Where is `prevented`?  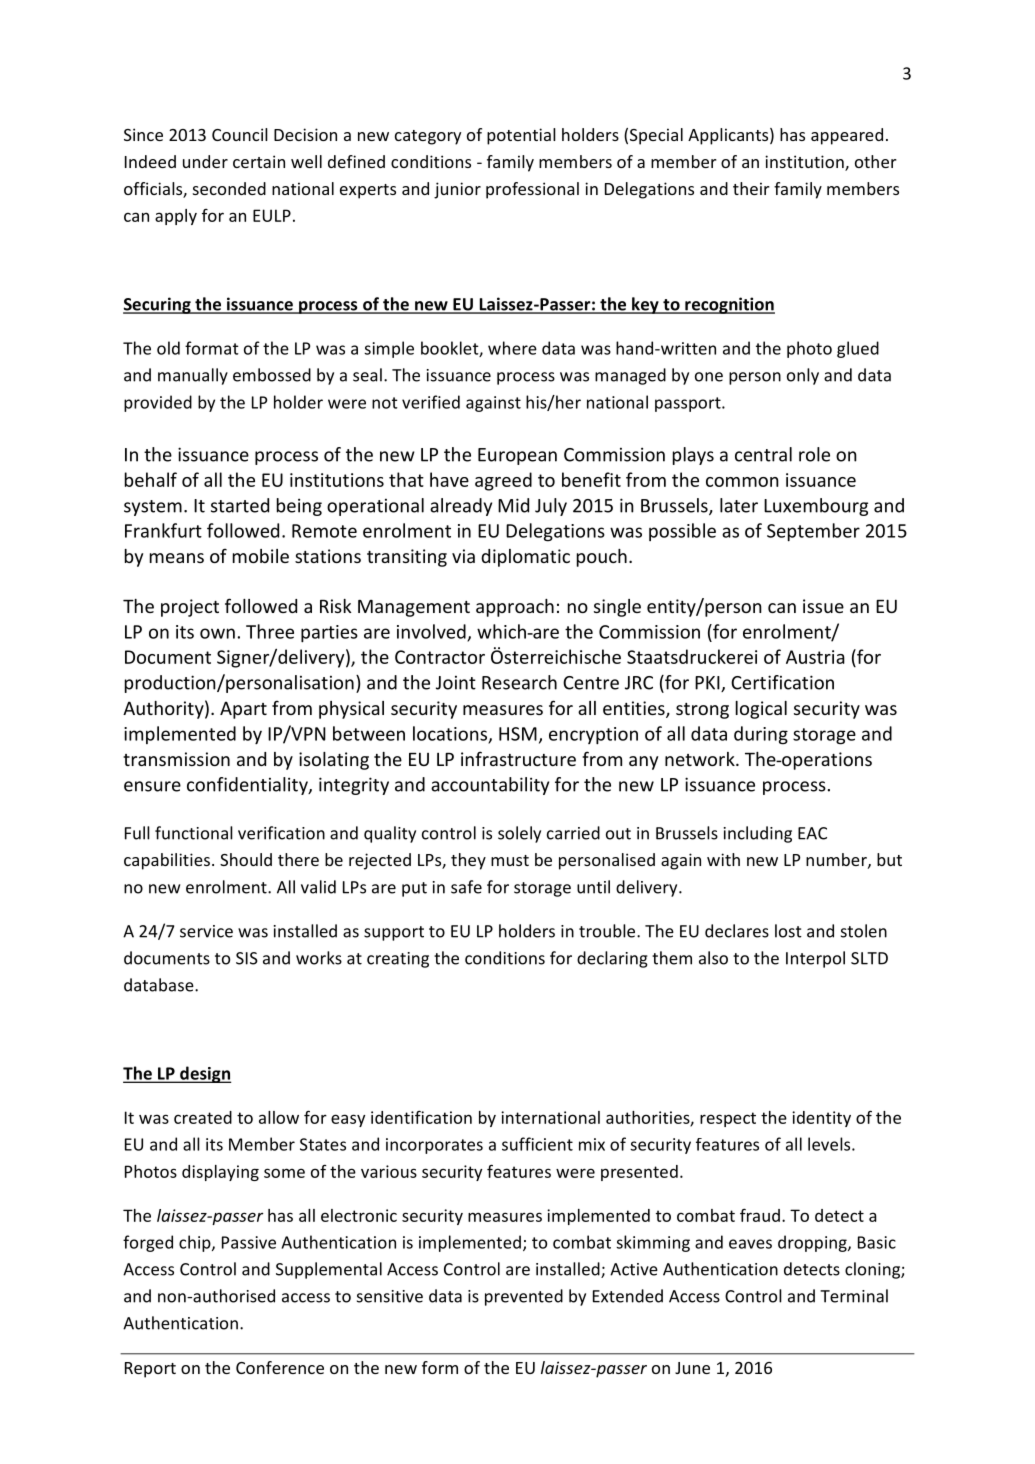 prevented is located at coordinates (524, 1297).
